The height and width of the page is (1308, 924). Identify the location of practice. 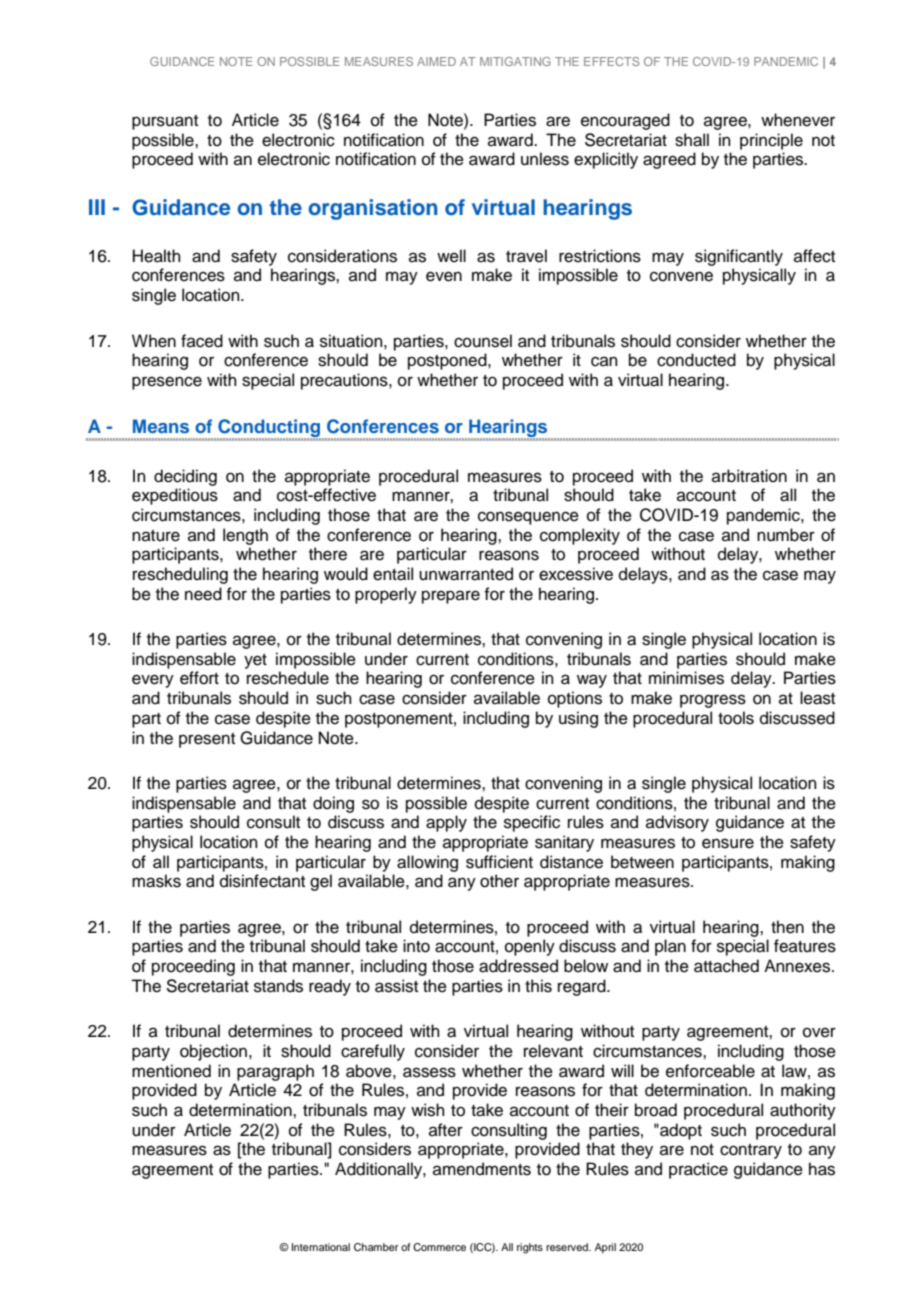
(698, 1170).
